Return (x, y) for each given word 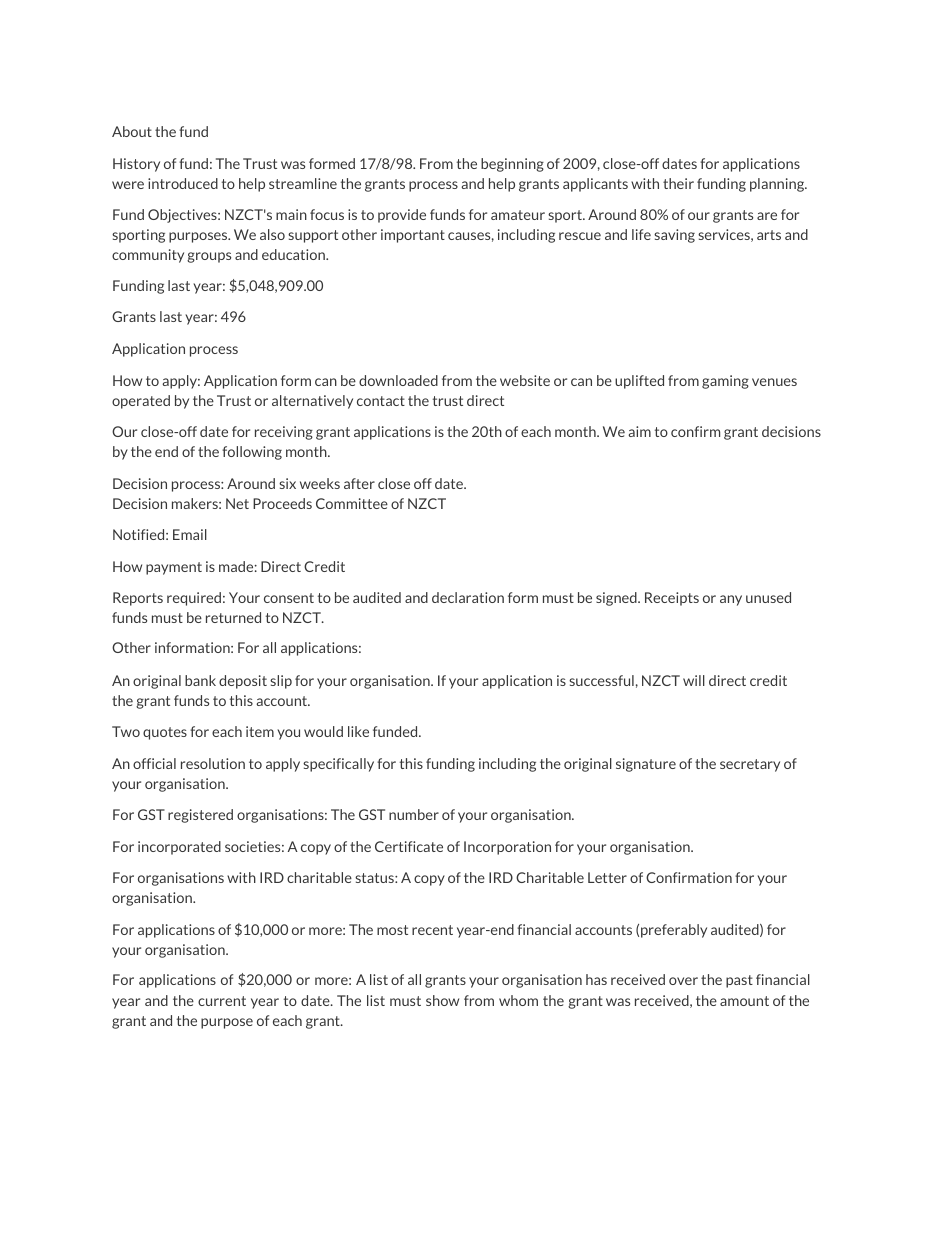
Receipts (672, 599)
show (442, 1000)
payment (174, 568)
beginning (512, 165)
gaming (725, 382)
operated (141, 402)
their (678, 183)
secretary (750, 765)
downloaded (398, 380)
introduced (183, 183)
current (222, 1001)
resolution (213, 763)
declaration (468, 597)
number (414, 814)
